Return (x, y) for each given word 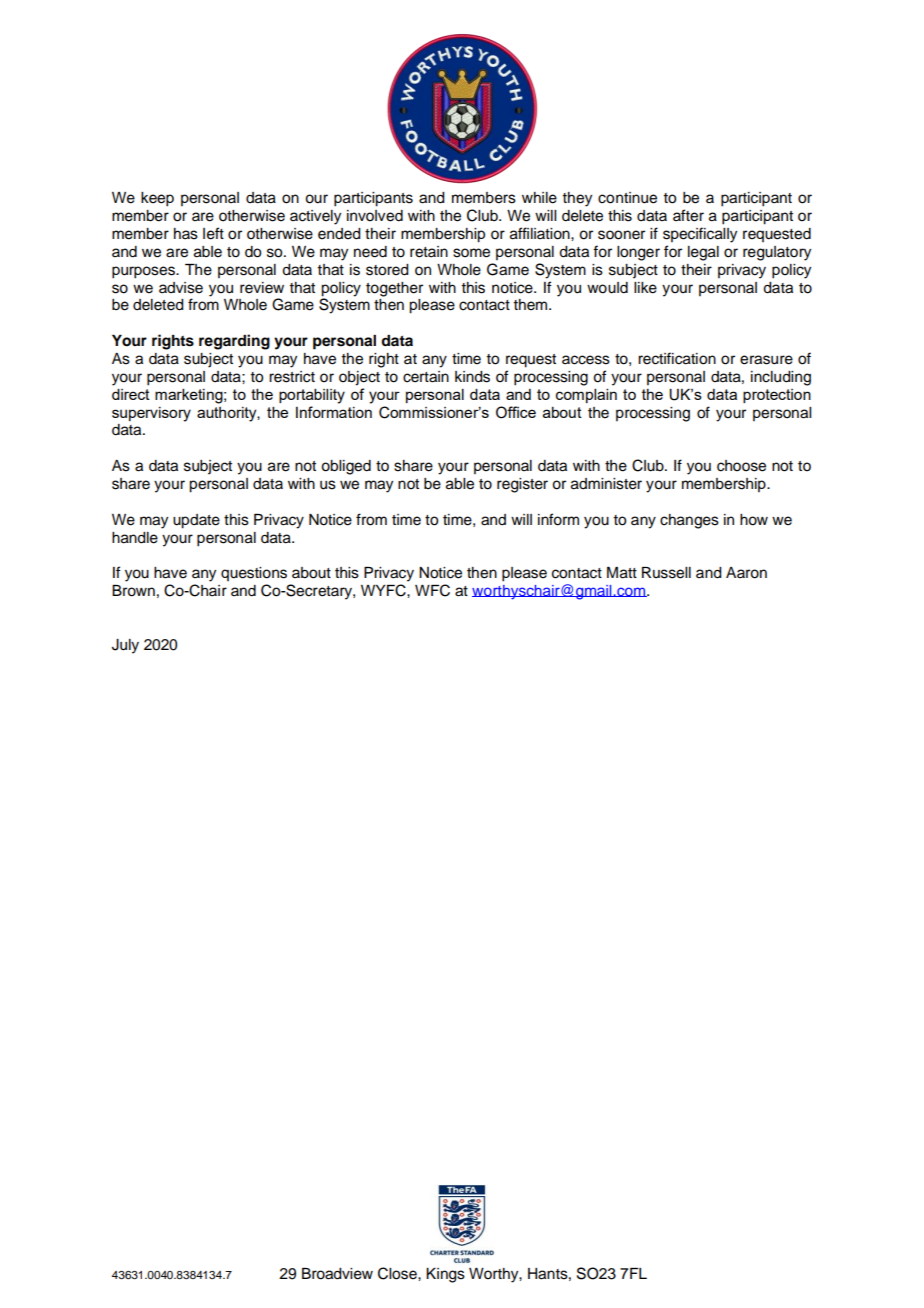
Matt (622, 573)
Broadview (337, 1274)
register (522, 485)
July (125, 646)
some (471, 253)
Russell (666, 573)
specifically (700, 235)
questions (254, 574)
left (213, 233)
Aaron (746, 573)
